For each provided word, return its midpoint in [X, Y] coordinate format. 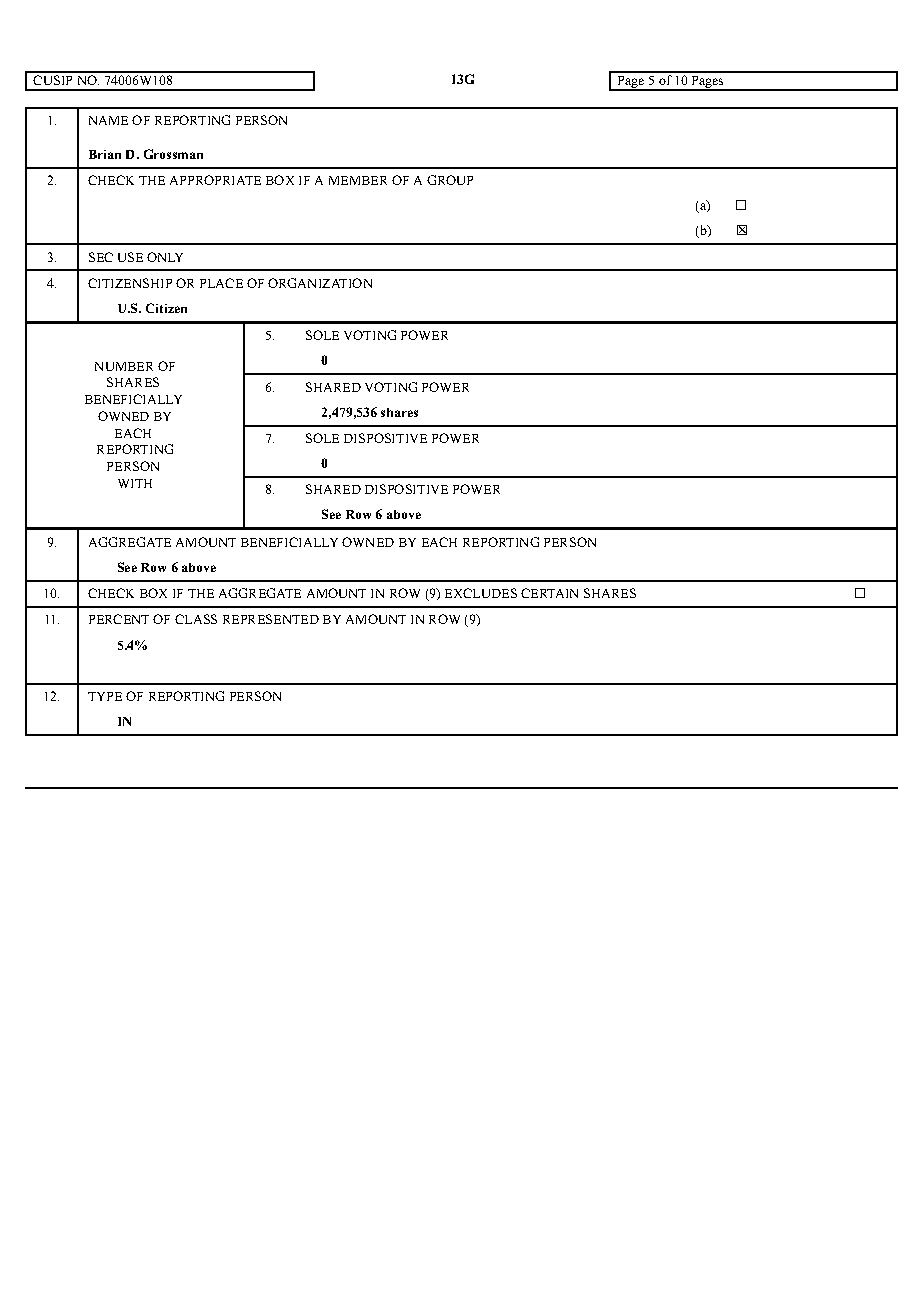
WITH [135, 483]
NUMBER [124, 366]
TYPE [105, 696]
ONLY [165, 257]
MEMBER [358, 180]
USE [130, 257]
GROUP [450, 180]
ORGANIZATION [320, 283]
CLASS [196, 619]
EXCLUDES [481, 593]
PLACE [221, 283]
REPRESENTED [271, 619]
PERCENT [119, 619]
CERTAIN [549, 593]
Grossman [173, 154]
